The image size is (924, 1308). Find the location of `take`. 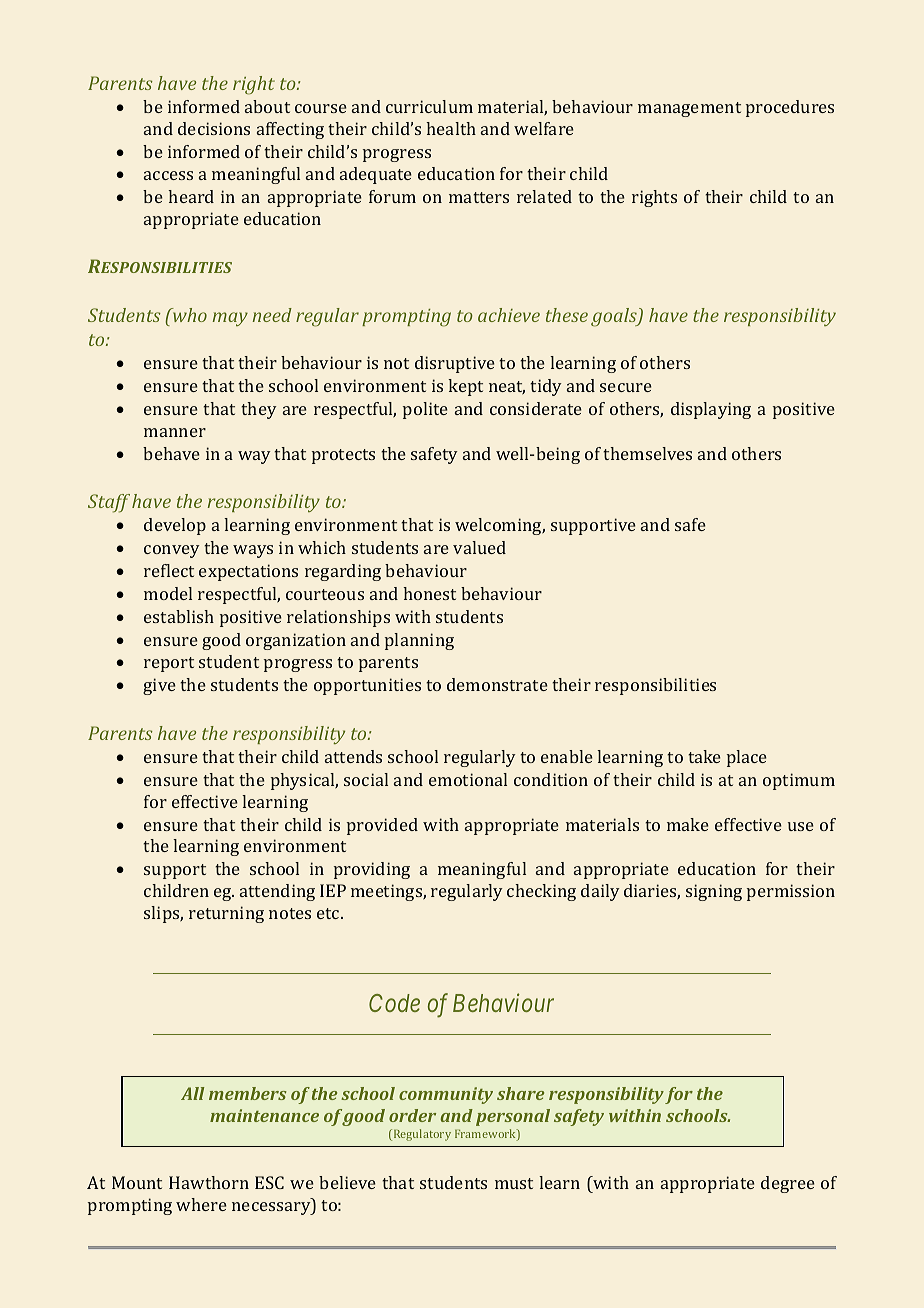

take is located at coordinates (704, 756).
